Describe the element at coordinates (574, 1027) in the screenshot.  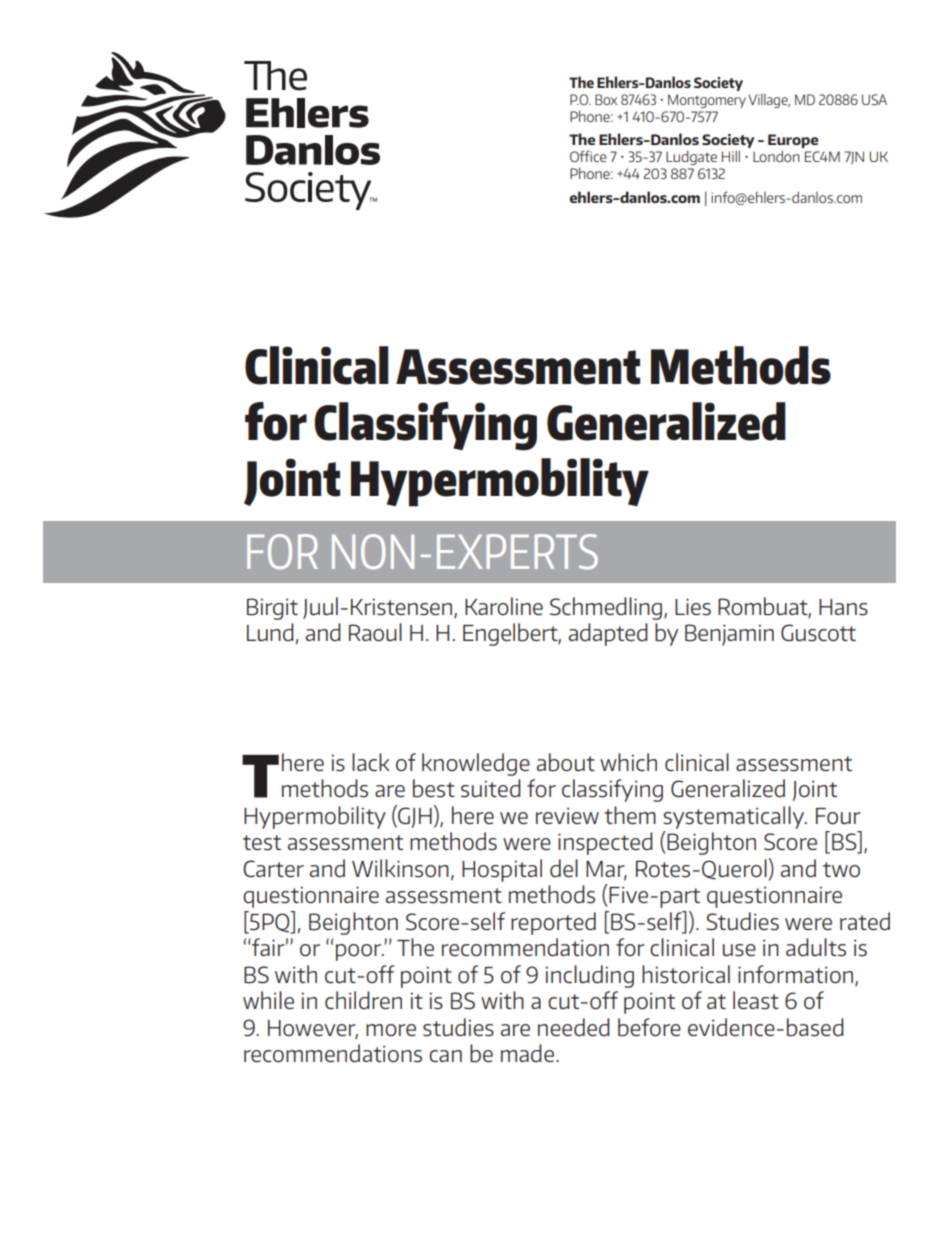
I see `needed` at that location.
